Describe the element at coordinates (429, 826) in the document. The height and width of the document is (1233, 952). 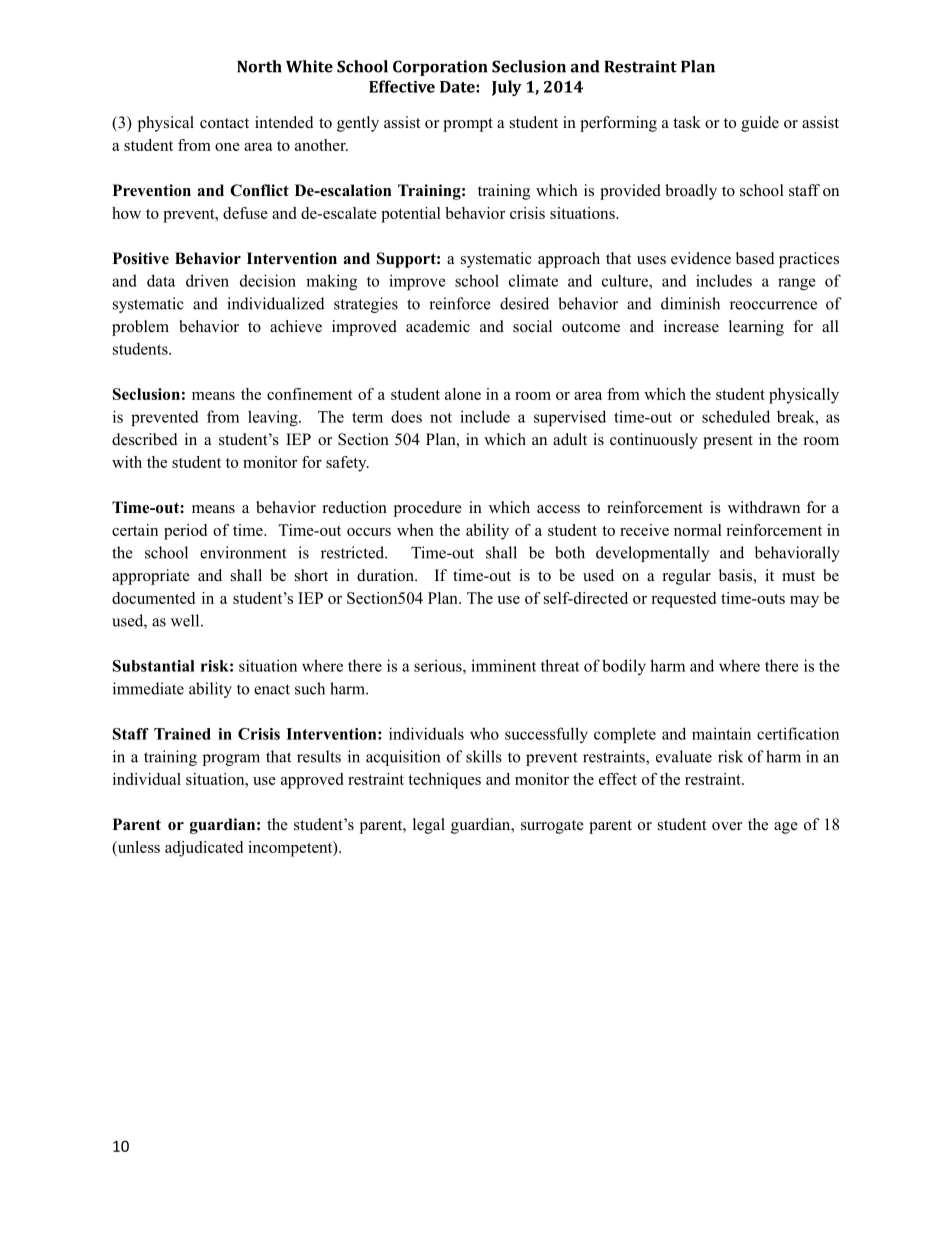
I see `legal` at that location.
